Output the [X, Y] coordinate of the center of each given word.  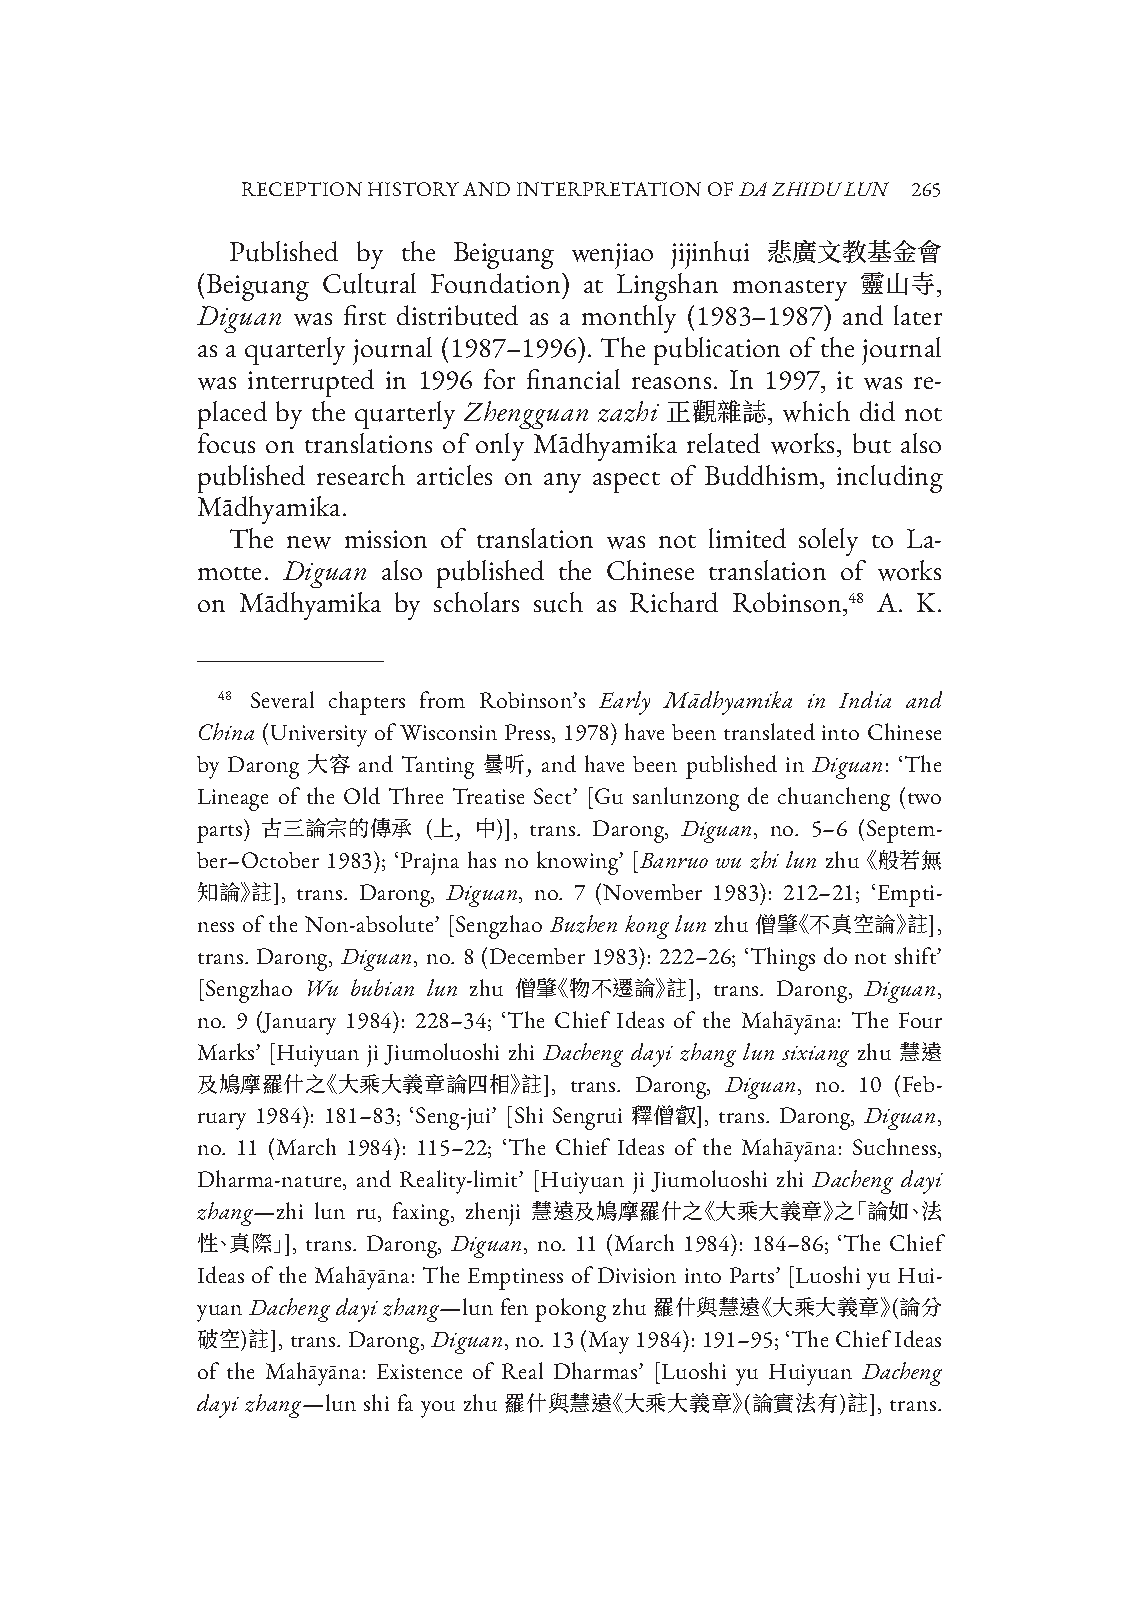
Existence [419, 1371]
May [609, 1342]
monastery [790, 290]
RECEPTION [302, 189]
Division [637, 1275]
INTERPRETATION [609, 189]
